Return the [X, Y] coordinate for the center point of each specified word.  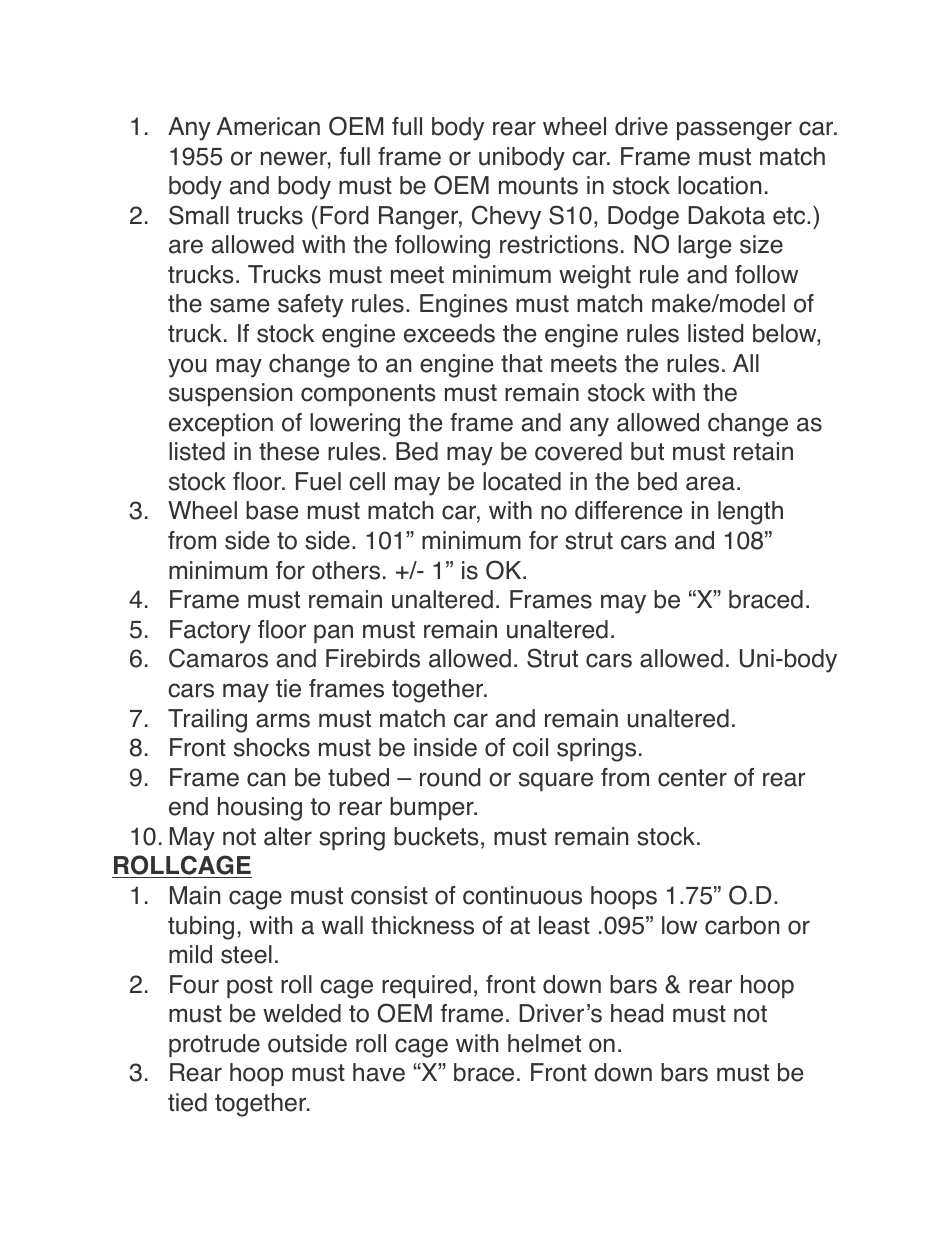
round [450, 777]
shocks [272, 747]
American [268, 126]
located [522, 481]
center [692, 778]
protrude [214, 1045]
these [289, 451]
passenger [734, 131]
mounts [538, 186]
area [710, 483]
